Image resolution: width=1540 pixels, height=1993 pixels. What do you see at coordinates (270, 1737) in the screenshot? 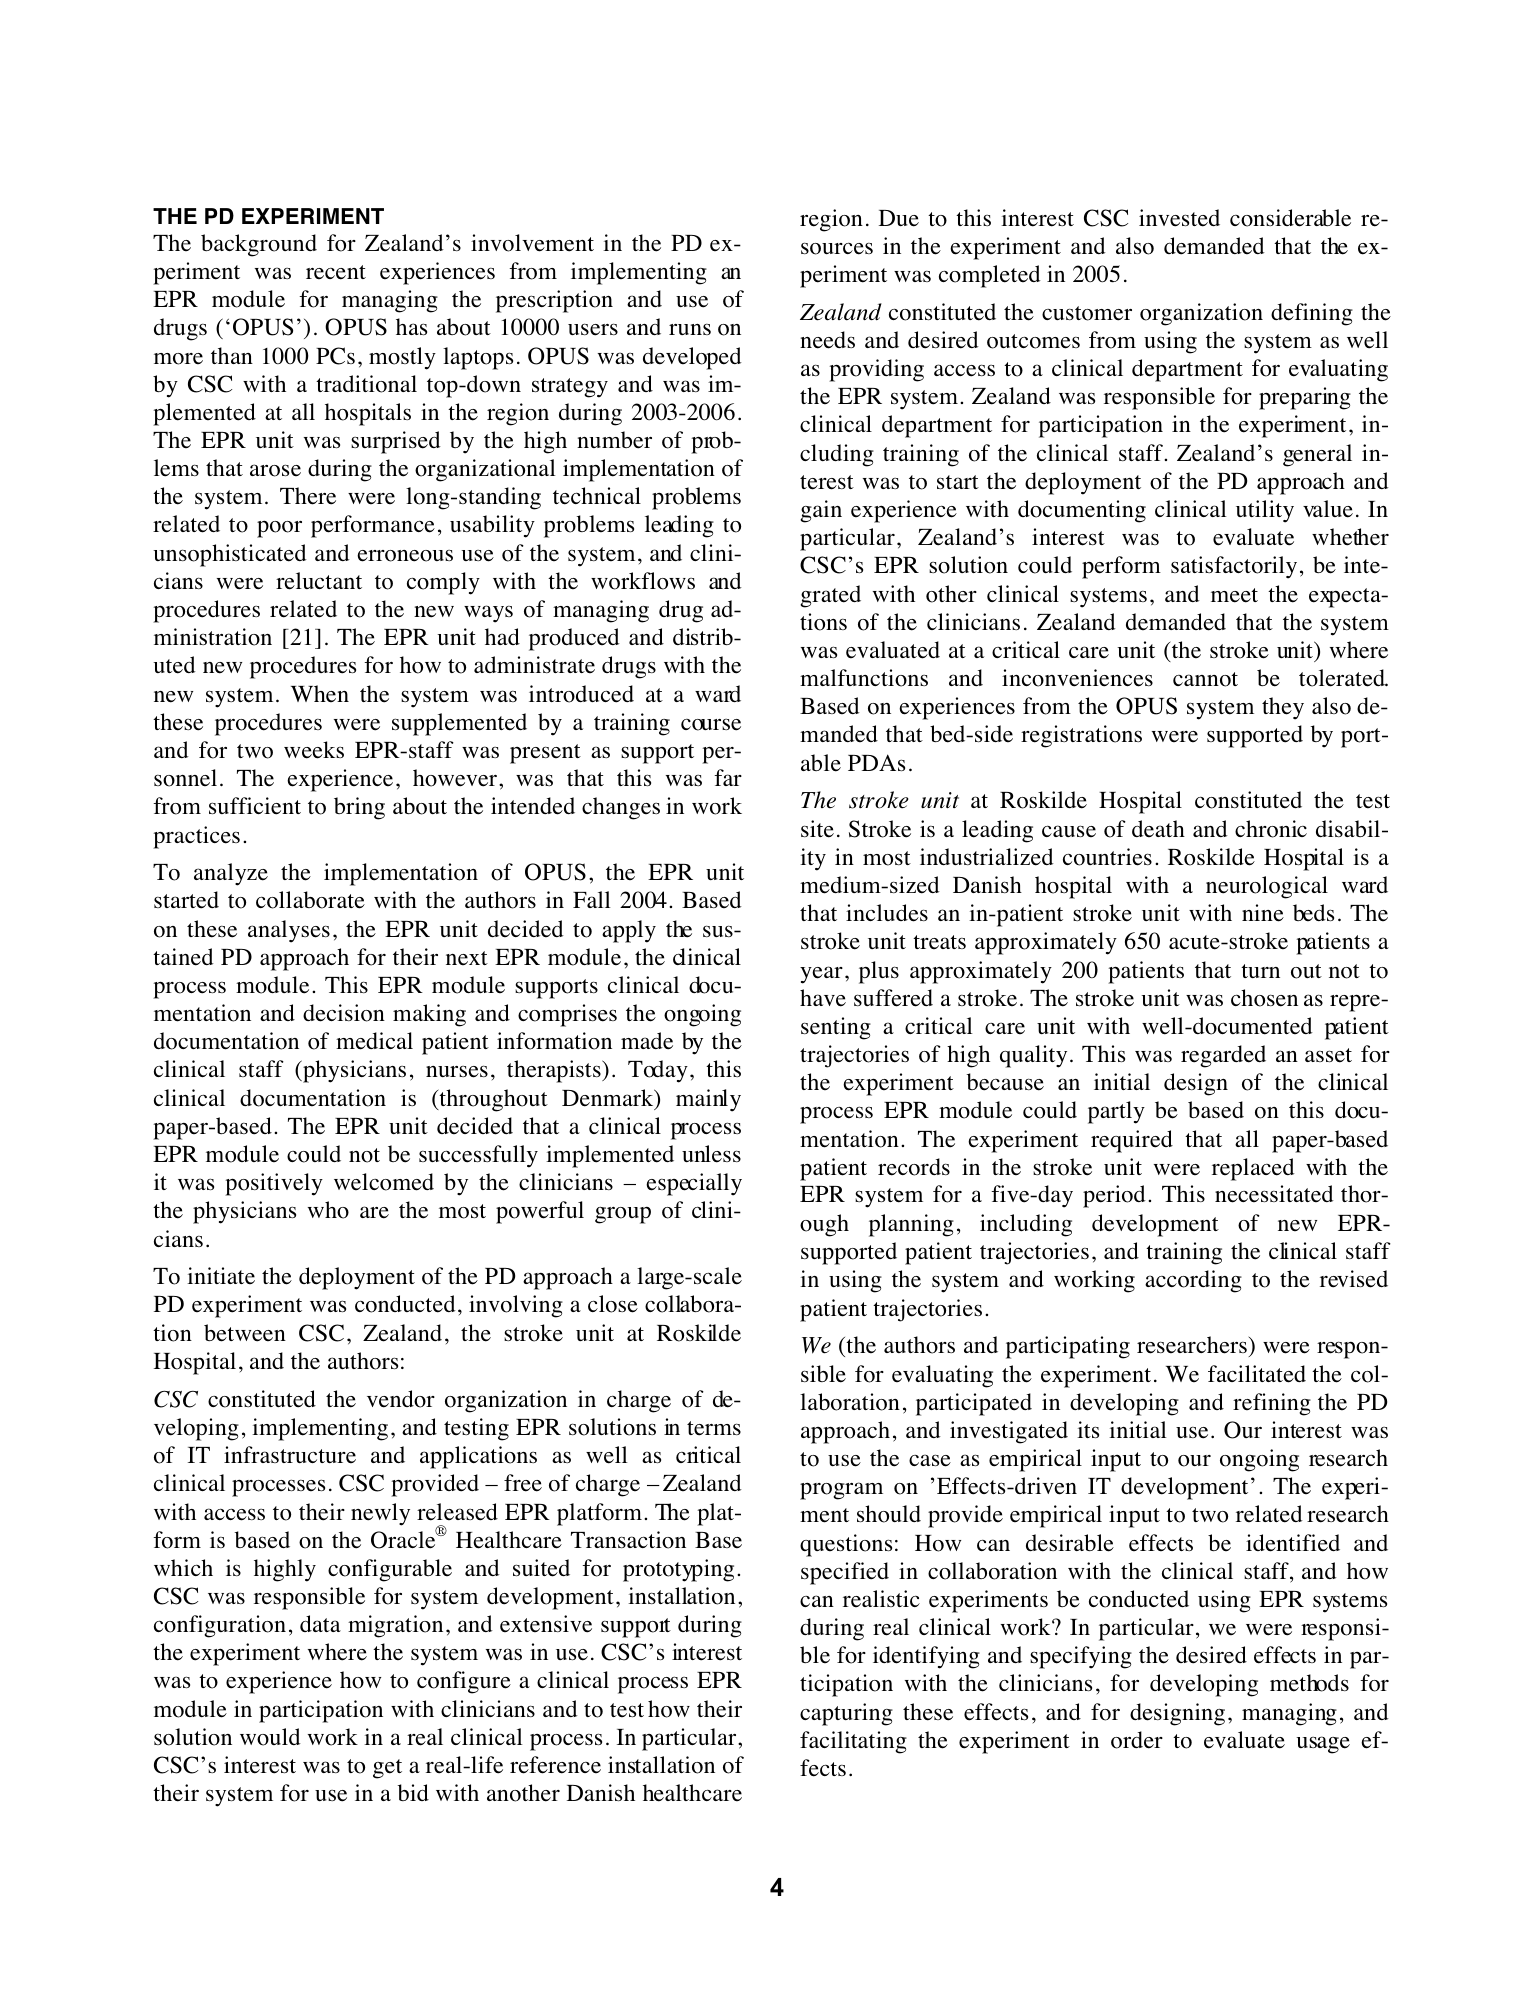
I see `would` at bounding box center [270, 1737].
